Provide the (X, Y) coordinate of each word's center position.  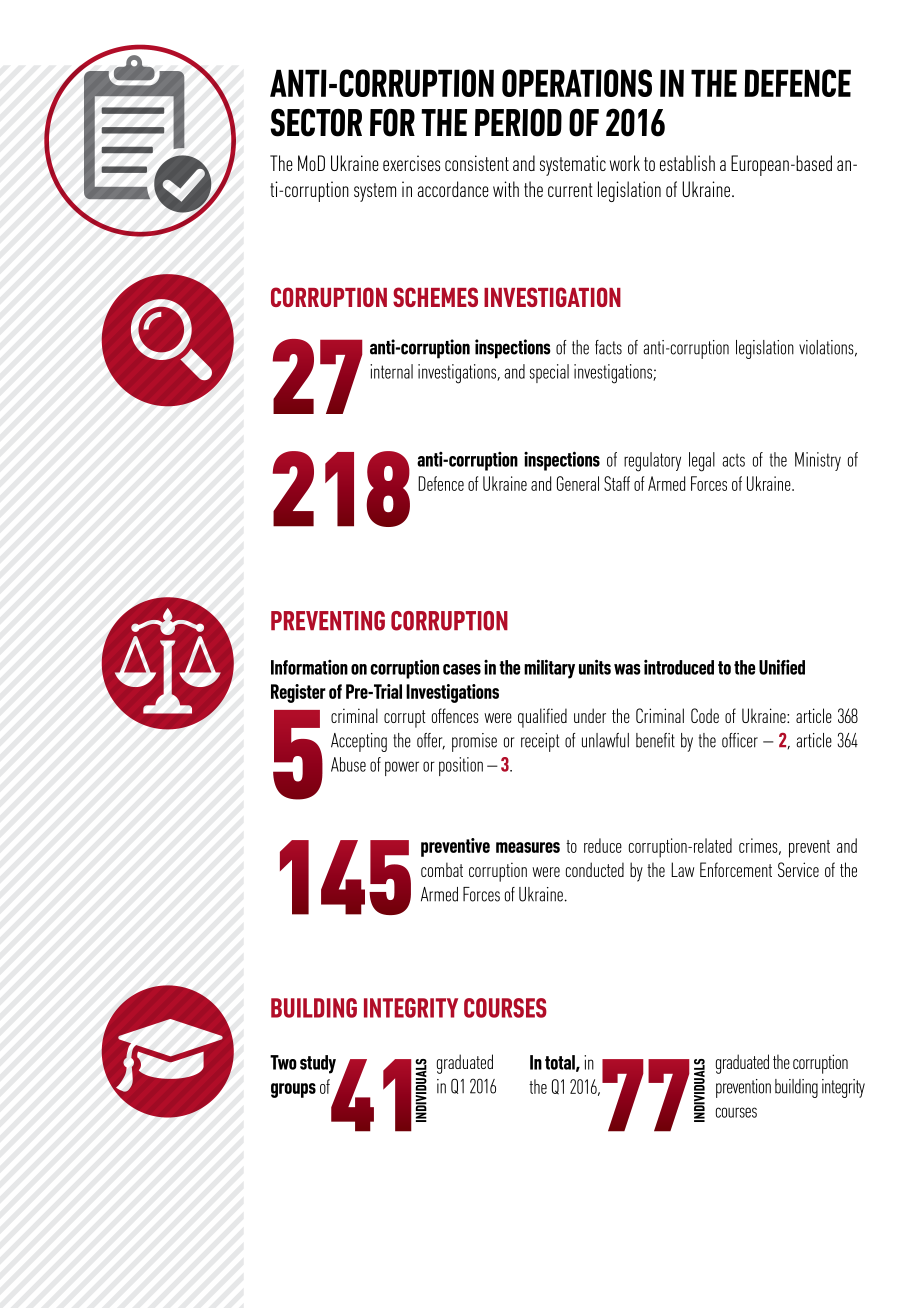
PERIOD (518, 122)
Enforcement (736, 869)
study (318, 1064)
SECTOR (316, 122)
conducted (595, 869)
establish (687, 163)
